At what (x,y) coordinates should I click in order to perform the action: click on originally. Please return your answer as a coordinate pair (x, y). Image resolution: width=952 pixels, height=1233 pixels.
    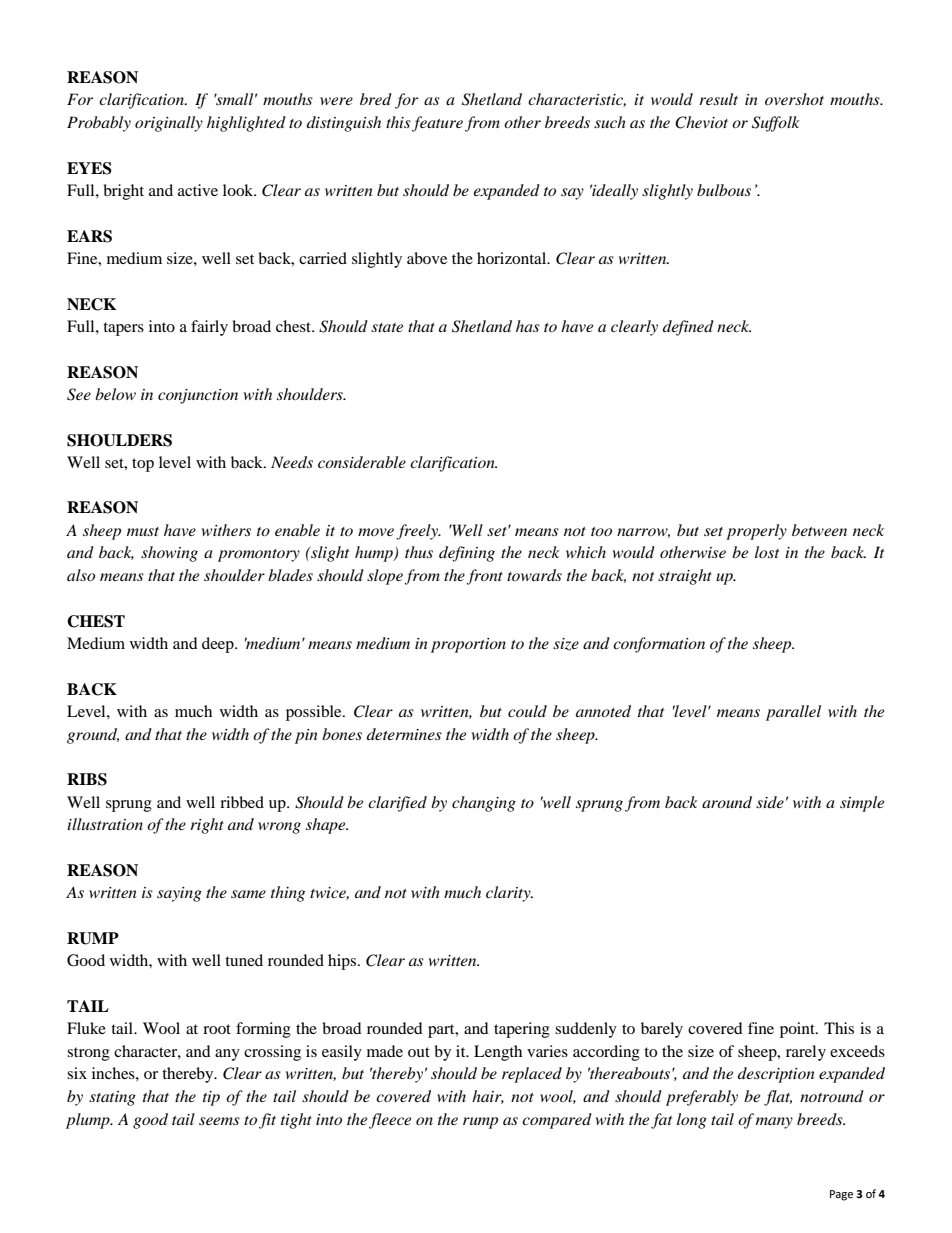
    Looking at the image, I should click on (169, 124).
